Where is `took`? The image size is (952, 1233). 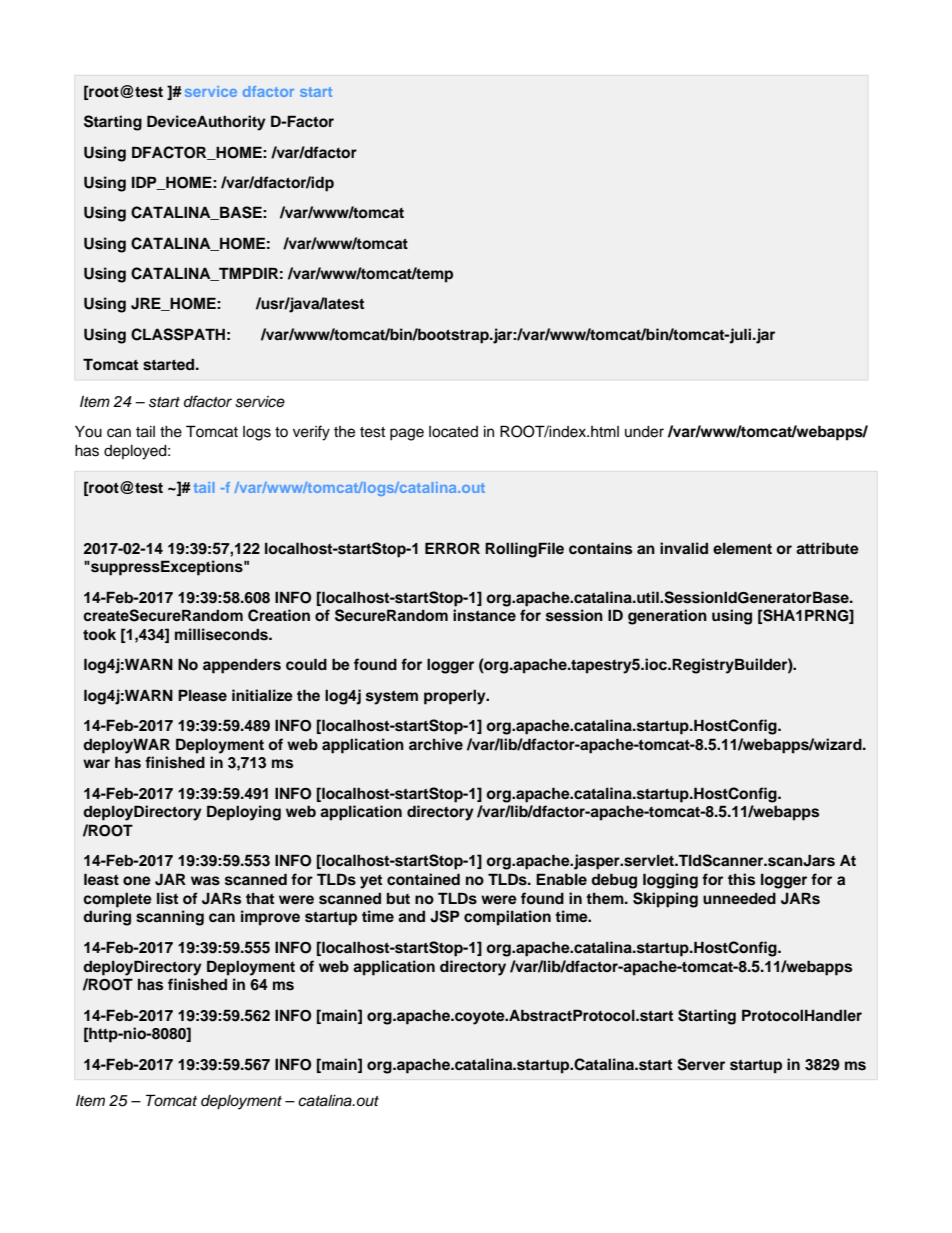
took is located at coordinates (99, 634).
